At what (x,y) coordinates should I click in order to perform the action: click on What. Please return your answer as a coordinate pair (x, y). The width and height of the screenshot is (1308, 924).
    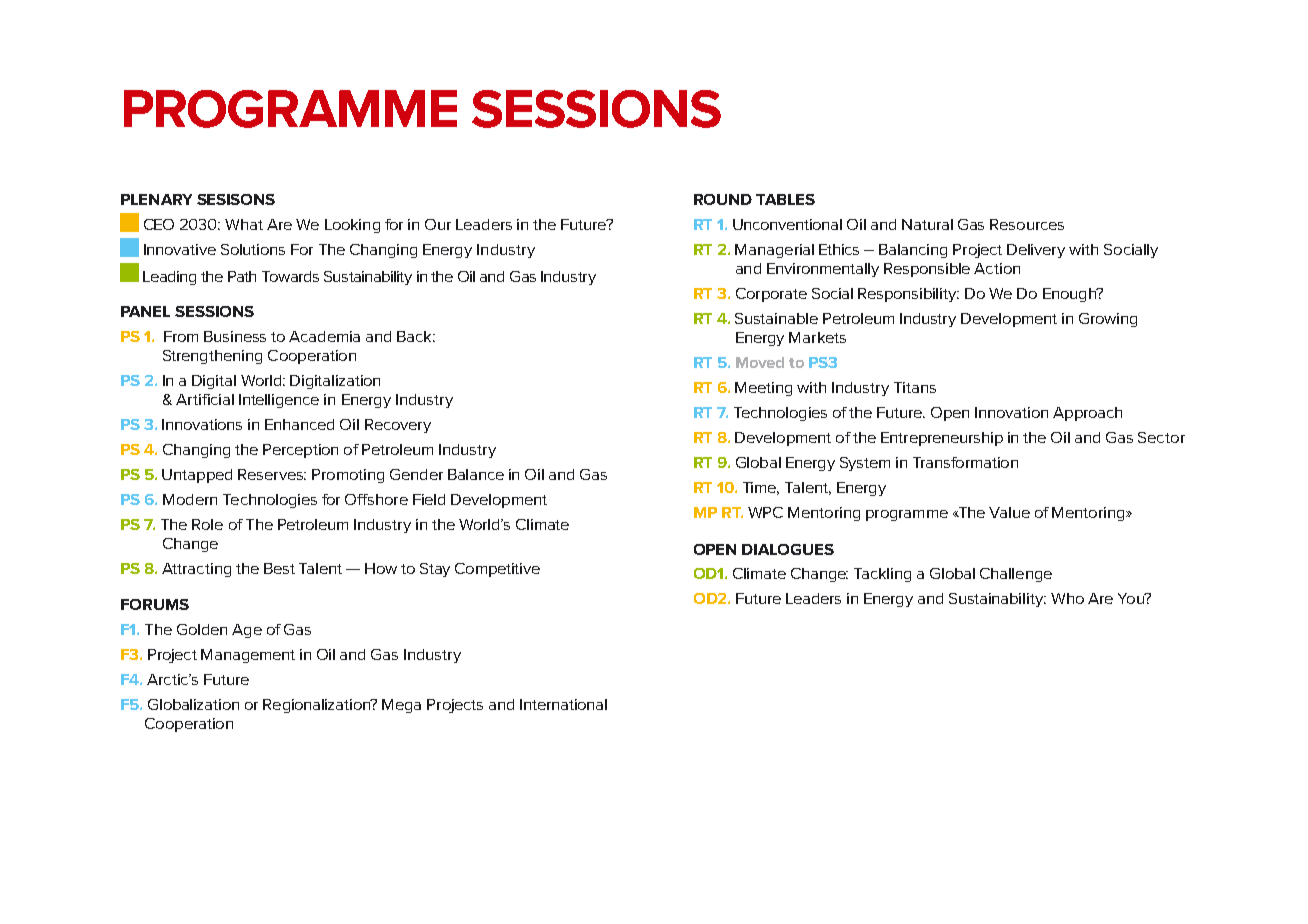
    Looking at the image, I should click on (244, 224).
